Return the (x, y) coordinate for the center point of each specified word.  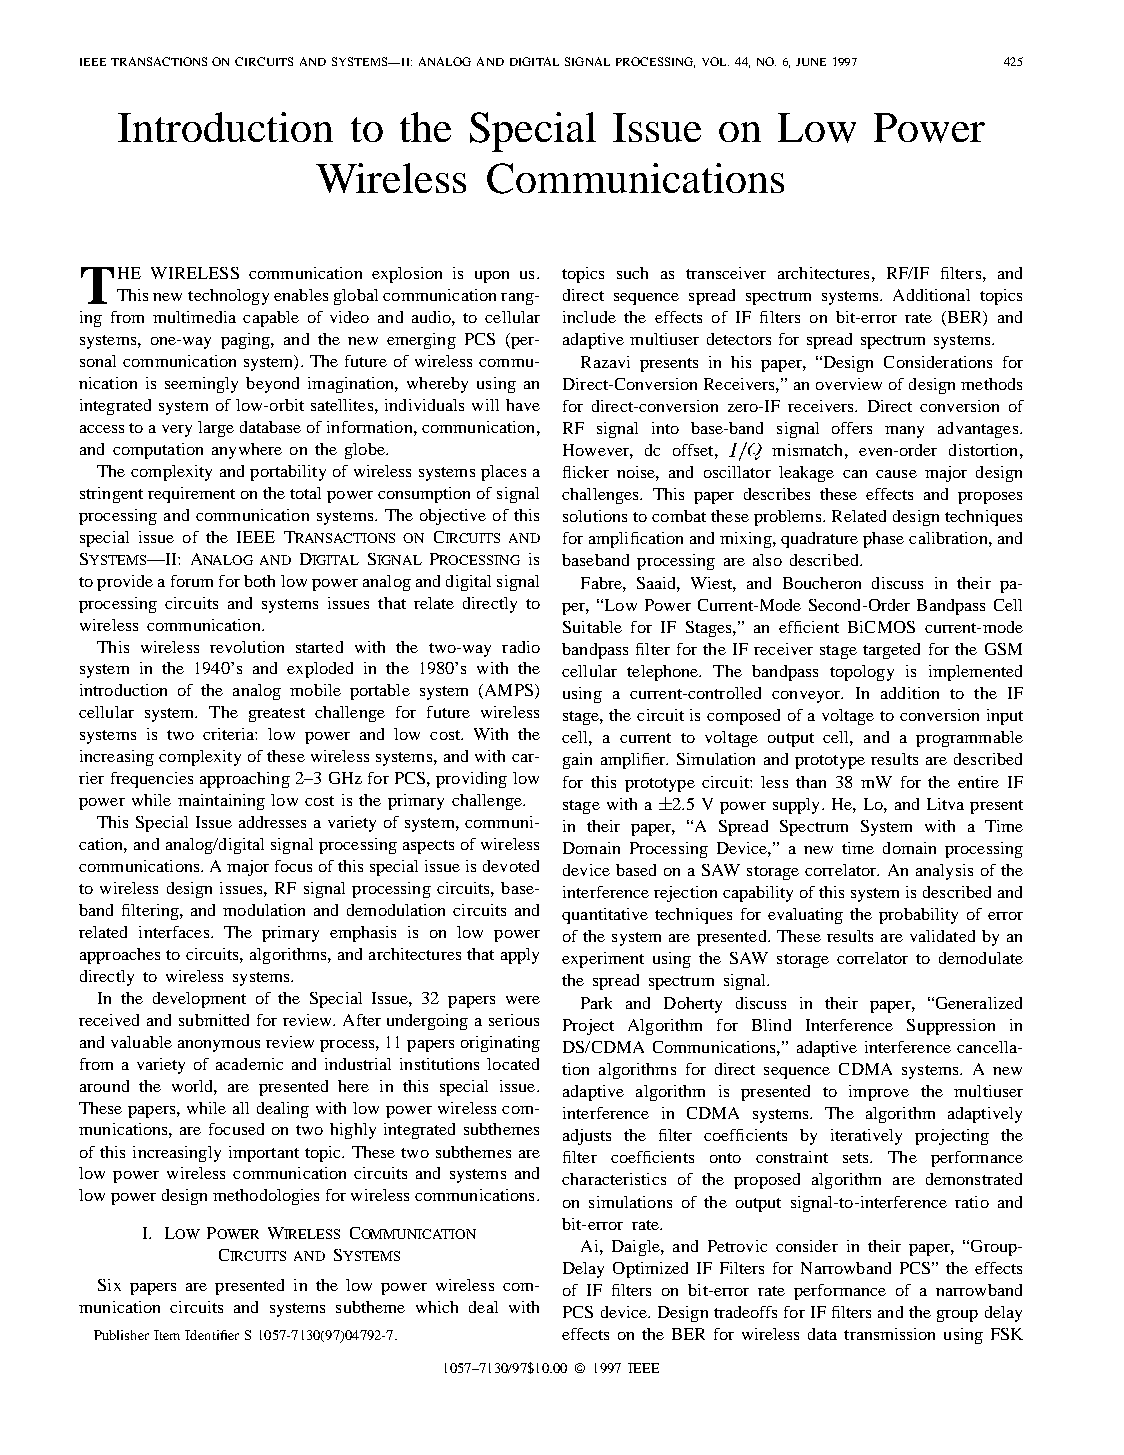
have (523, 405)
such (632, 273)
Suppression (951, 1027)
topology (862, 673)
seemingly (201, 385)
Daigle (637, 1248)
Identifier (212, 1335)
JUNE (811, 62)
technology (228, 297)
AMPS (507, 691)
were (523, 1000)
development (199, 1000)
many (904, 432)
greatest (277, 715)
